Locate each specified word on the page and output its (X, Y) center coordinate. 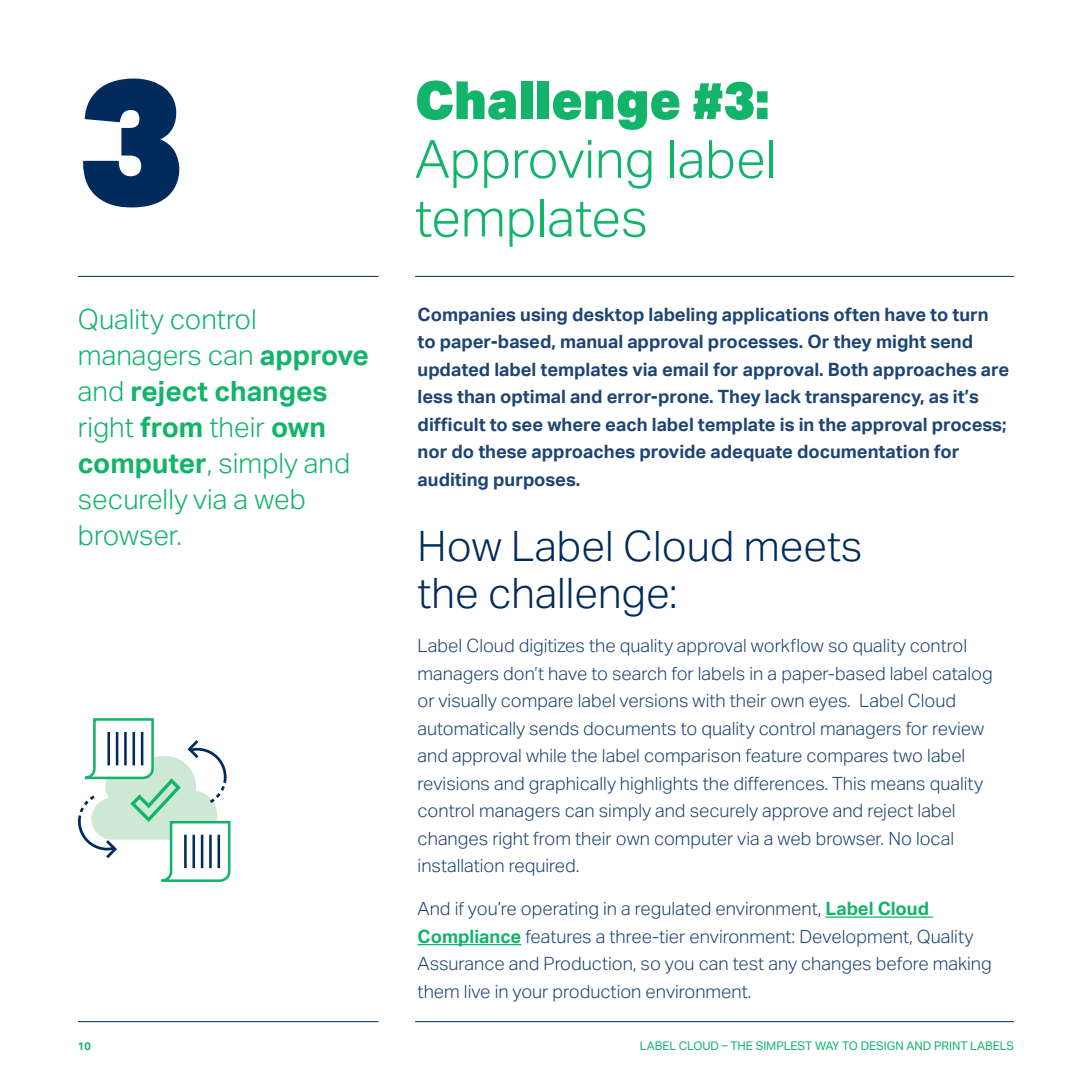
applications (775, 316)
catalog (962, 675)
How (460, 546)
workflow (787, 646)
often (856, 314)
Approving (534, 164)
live (477, 992)
